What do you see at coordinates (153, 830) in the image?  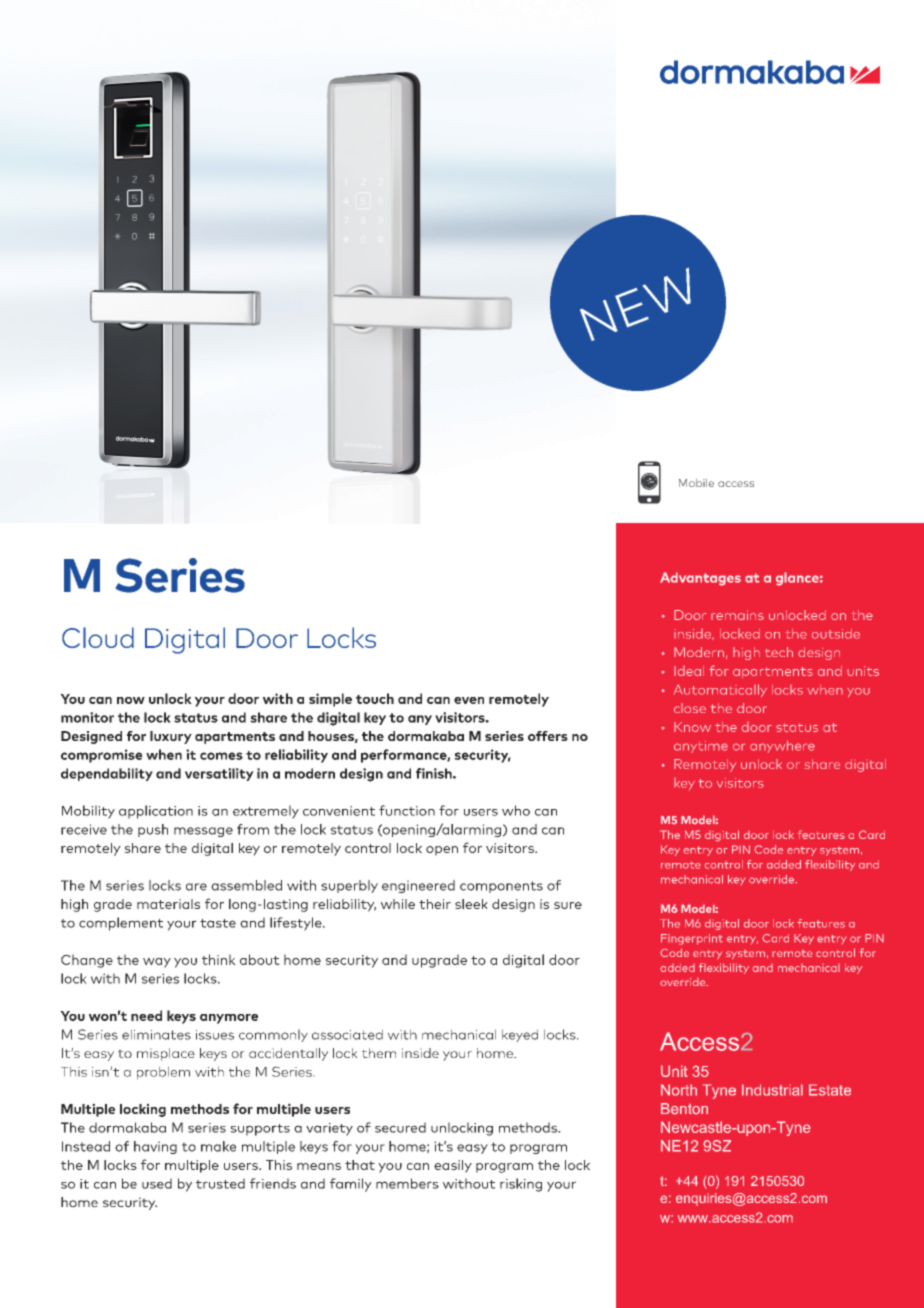 I see `push` at bounding box center [153, 830].
